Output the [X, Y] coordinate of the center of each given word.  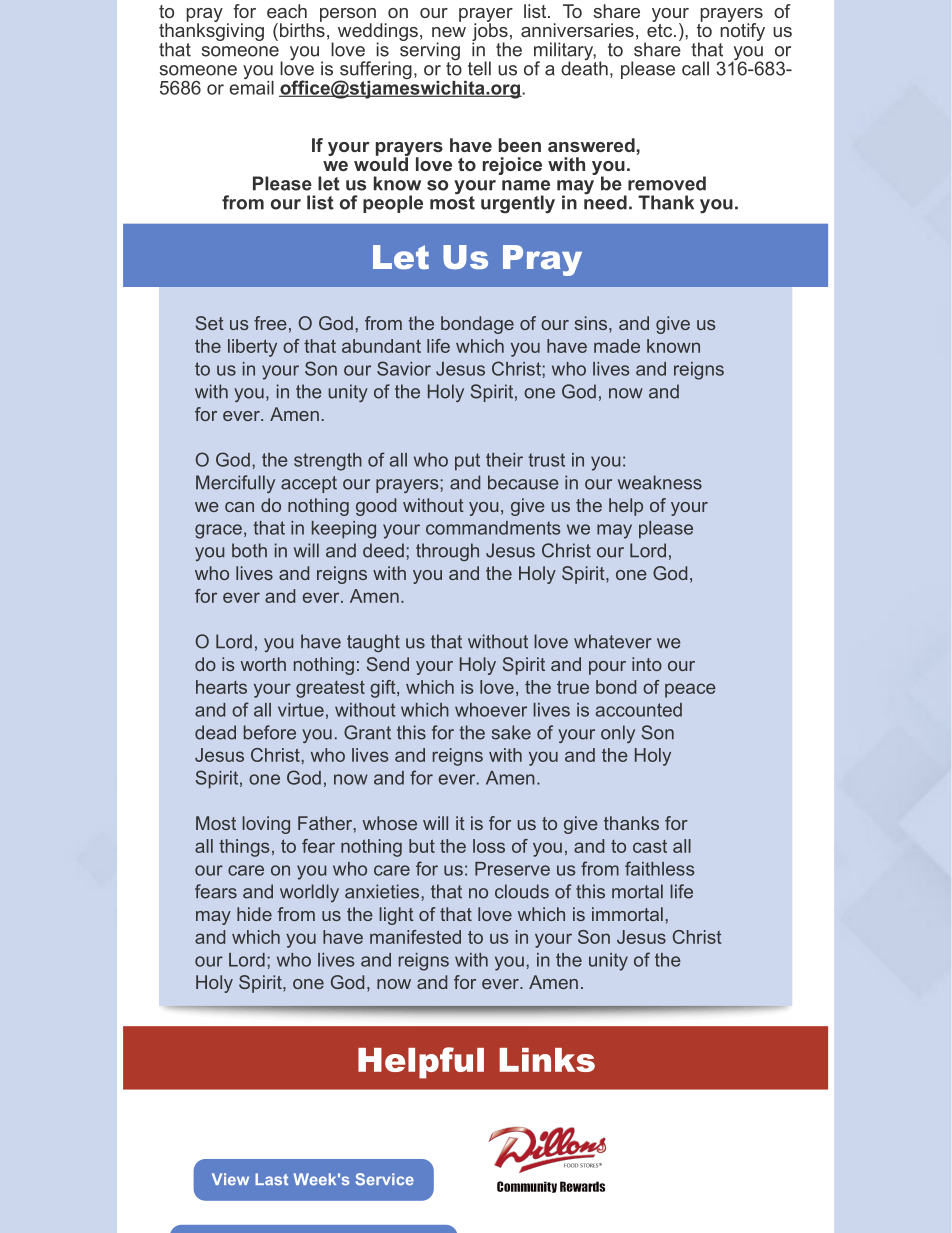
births [301, 29]
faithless [659, 868]
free [270, 323]
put [467, 461]
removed [667, 183]
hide [254, 914]
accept [309, 484]
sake [511, 732]
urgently [518, 204]
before [270, 732]
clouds [522, 891]
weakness [660, 482]
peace [690, 690]
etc [661, 29]
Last [271, 1179]
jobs [490, 32]
